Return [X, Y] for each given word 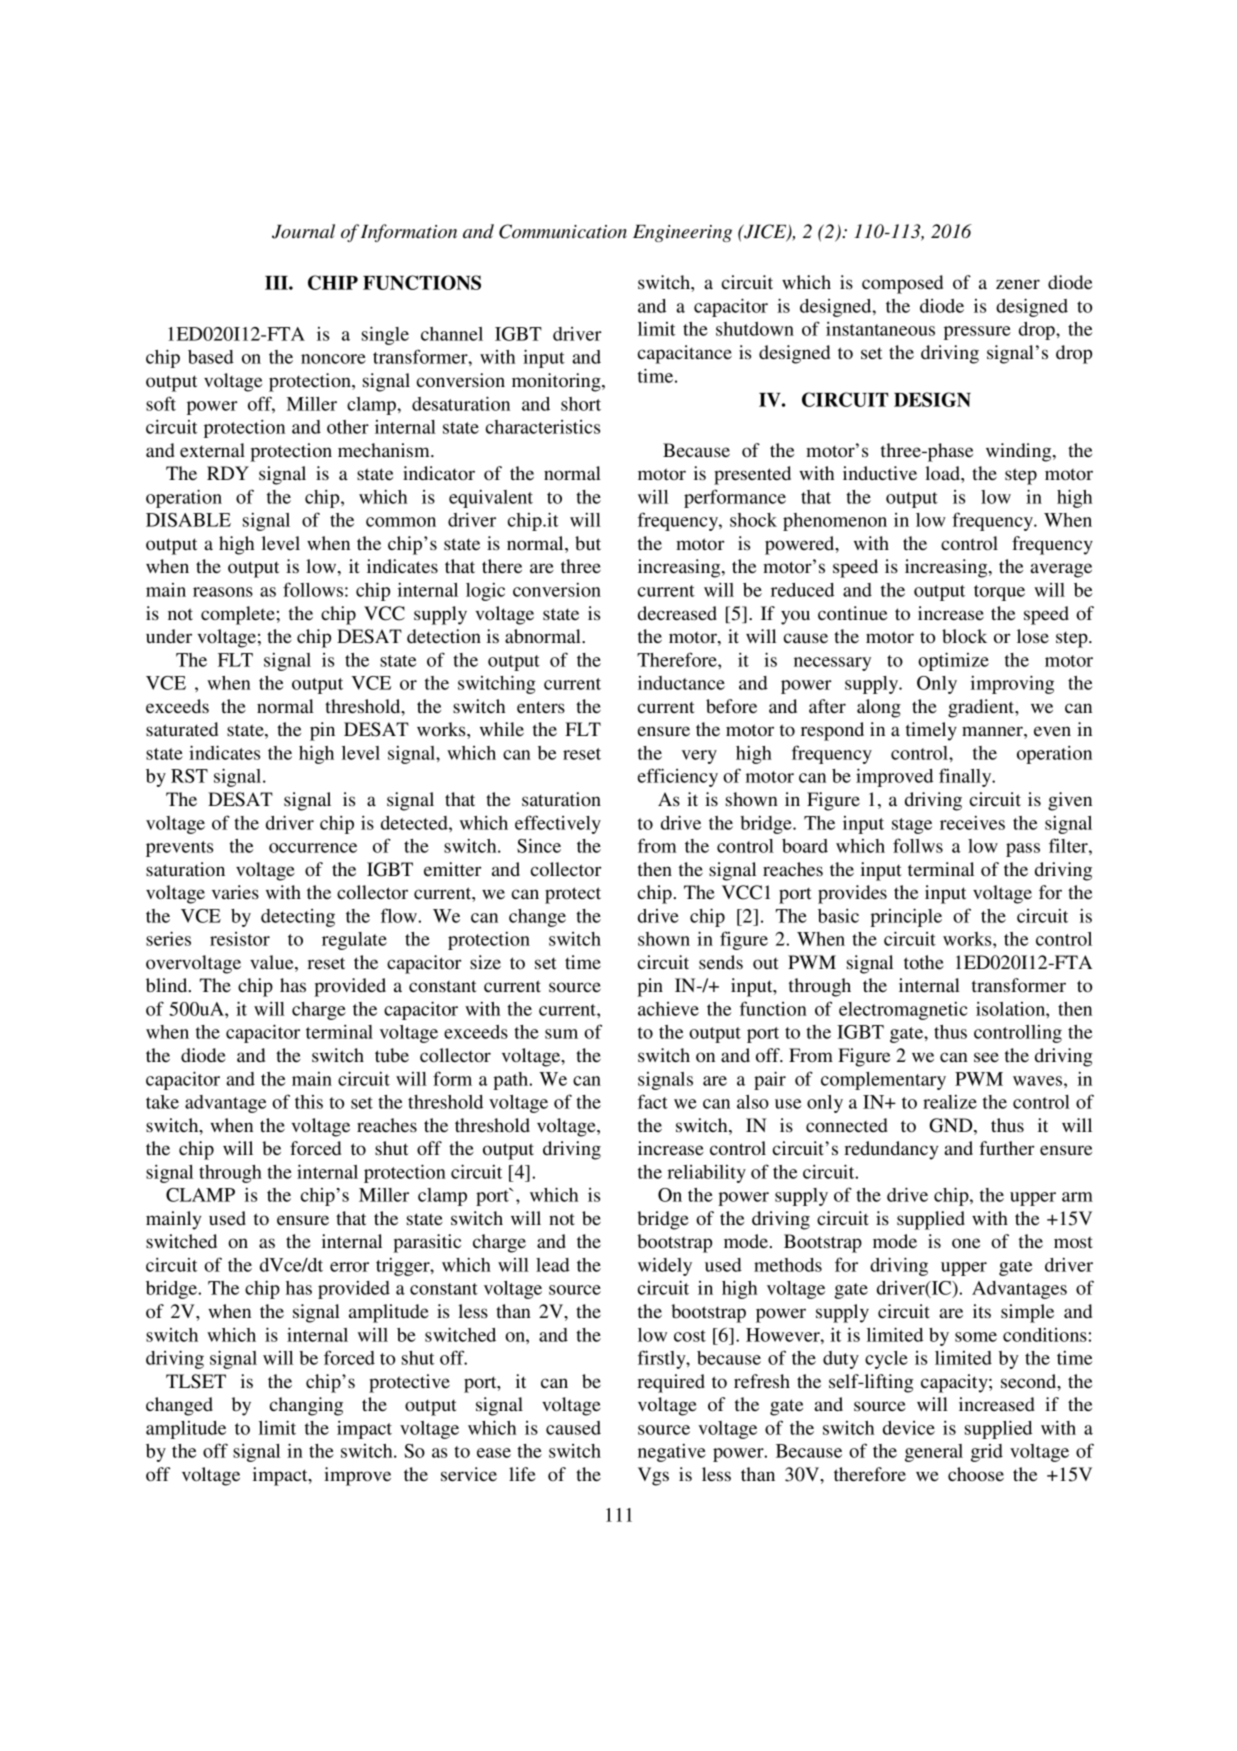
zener [1018, 284]
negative [672, 1453]
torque [999, 593]
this [309, 1102]
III [277, 283]
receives [972, 823]
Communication [563, 231]
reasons [223, 592]
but [588, 543]
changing [306, 1406]
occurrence [313, 848]
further [1007, 1148]
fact [653, 1101]
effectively [558, 824]
